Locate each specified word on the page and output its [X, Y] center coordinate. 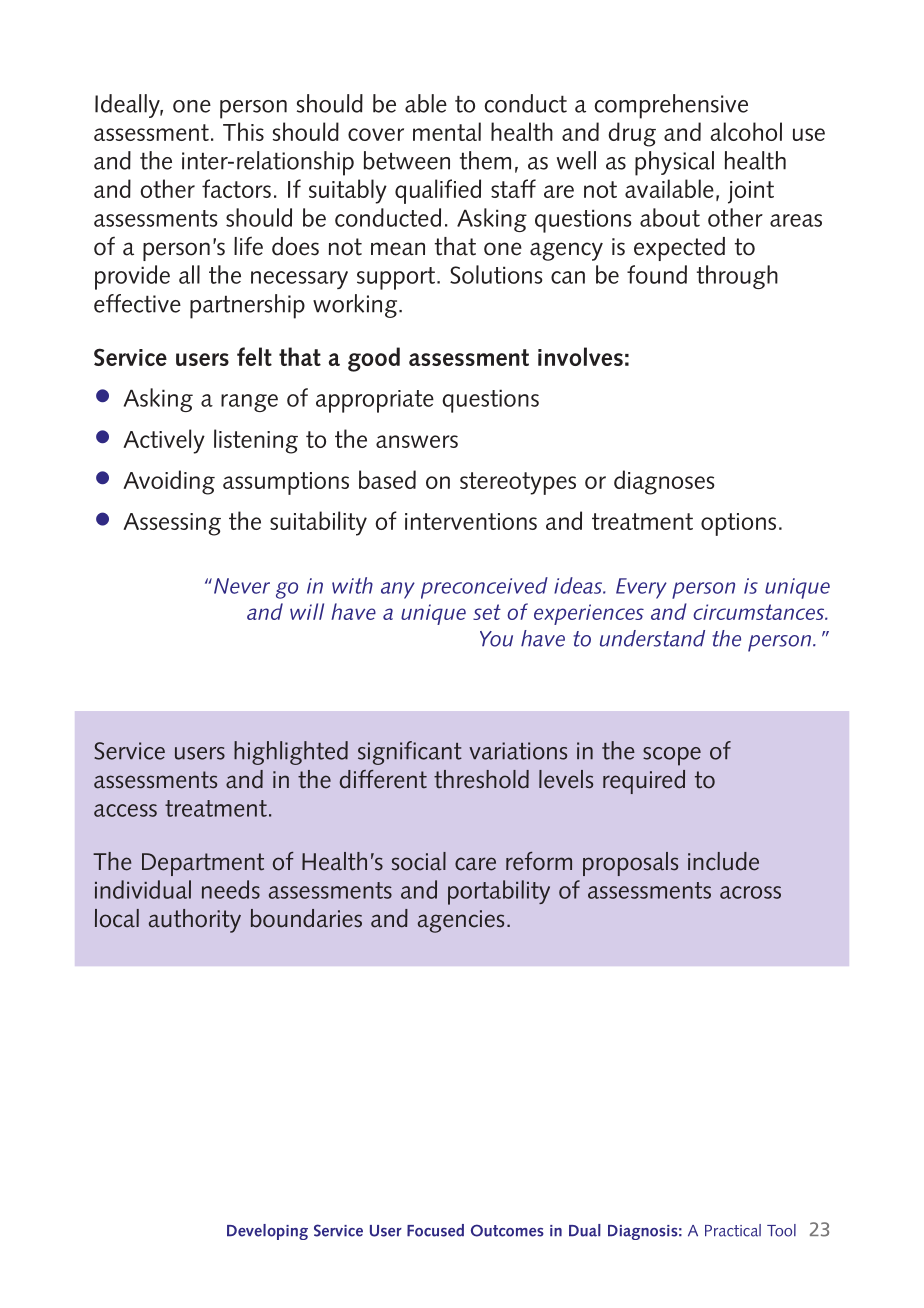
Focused [435, 1230]
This [243, 131]
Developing [267, 1232]
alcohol [746, 131]
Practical [733, 1230]
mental [447, 131]
